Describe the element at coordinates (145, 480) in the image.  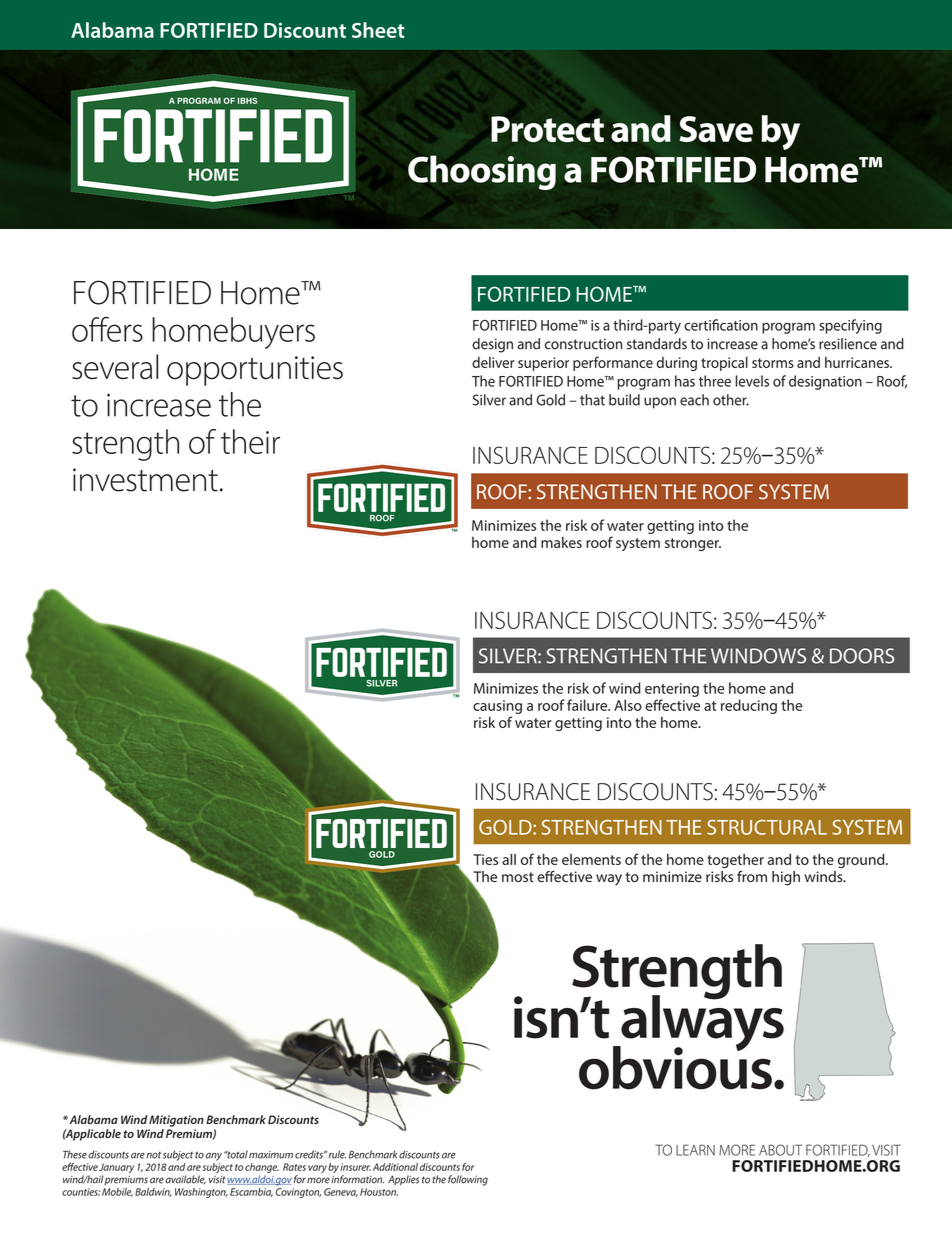
I see `investment` at that location.
